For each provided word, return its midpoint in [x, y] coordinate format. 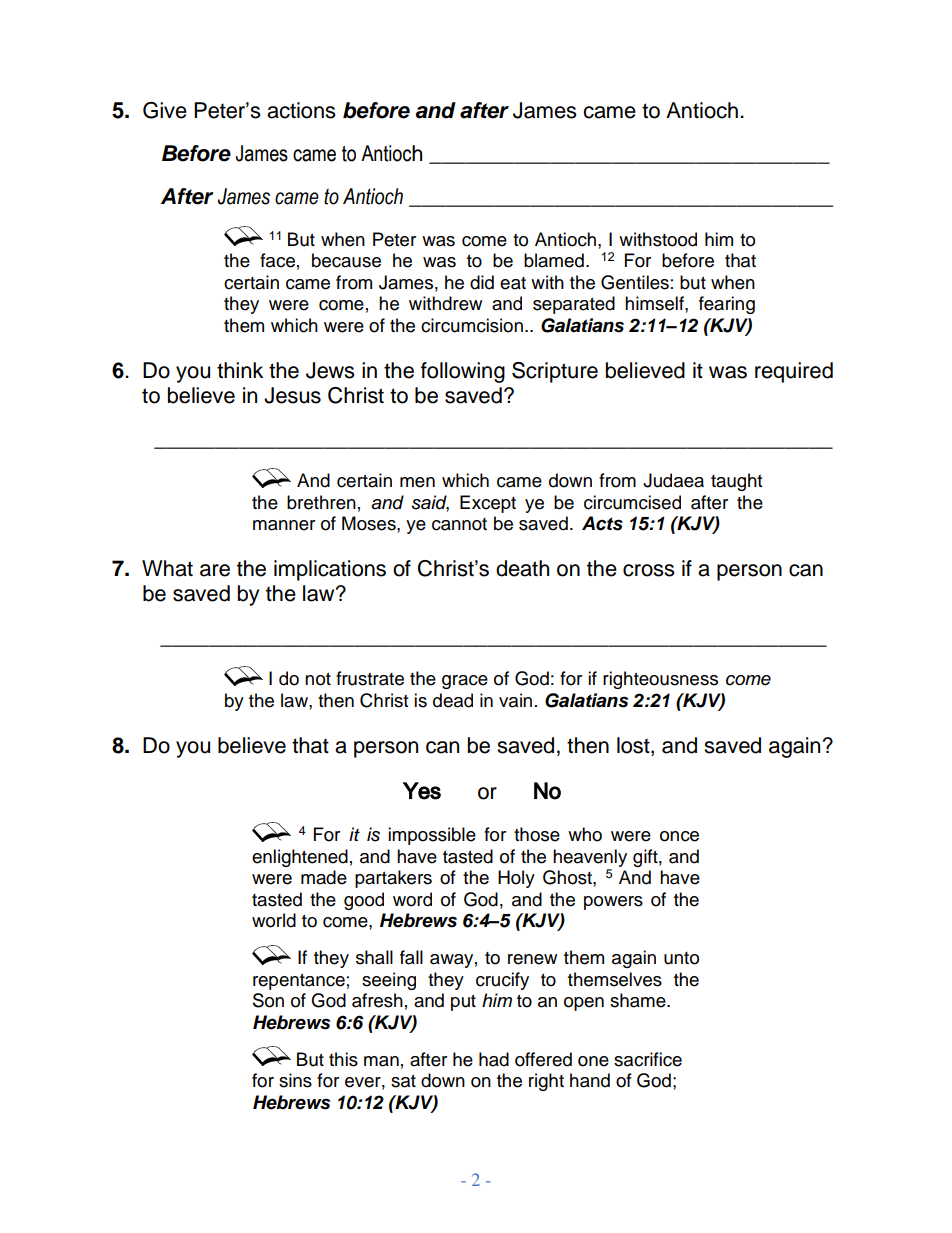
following [463, 372]
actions [301, 110]
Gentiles [635, 282]
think [240, 370]
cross [649, 570]
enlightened [300, 858]
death [522, 568]
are [215, 570]
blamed [554, 260]
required [794, 372]
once [679, 836]
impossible [432, 836]
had [494, 1059]
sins [295, 1080]
